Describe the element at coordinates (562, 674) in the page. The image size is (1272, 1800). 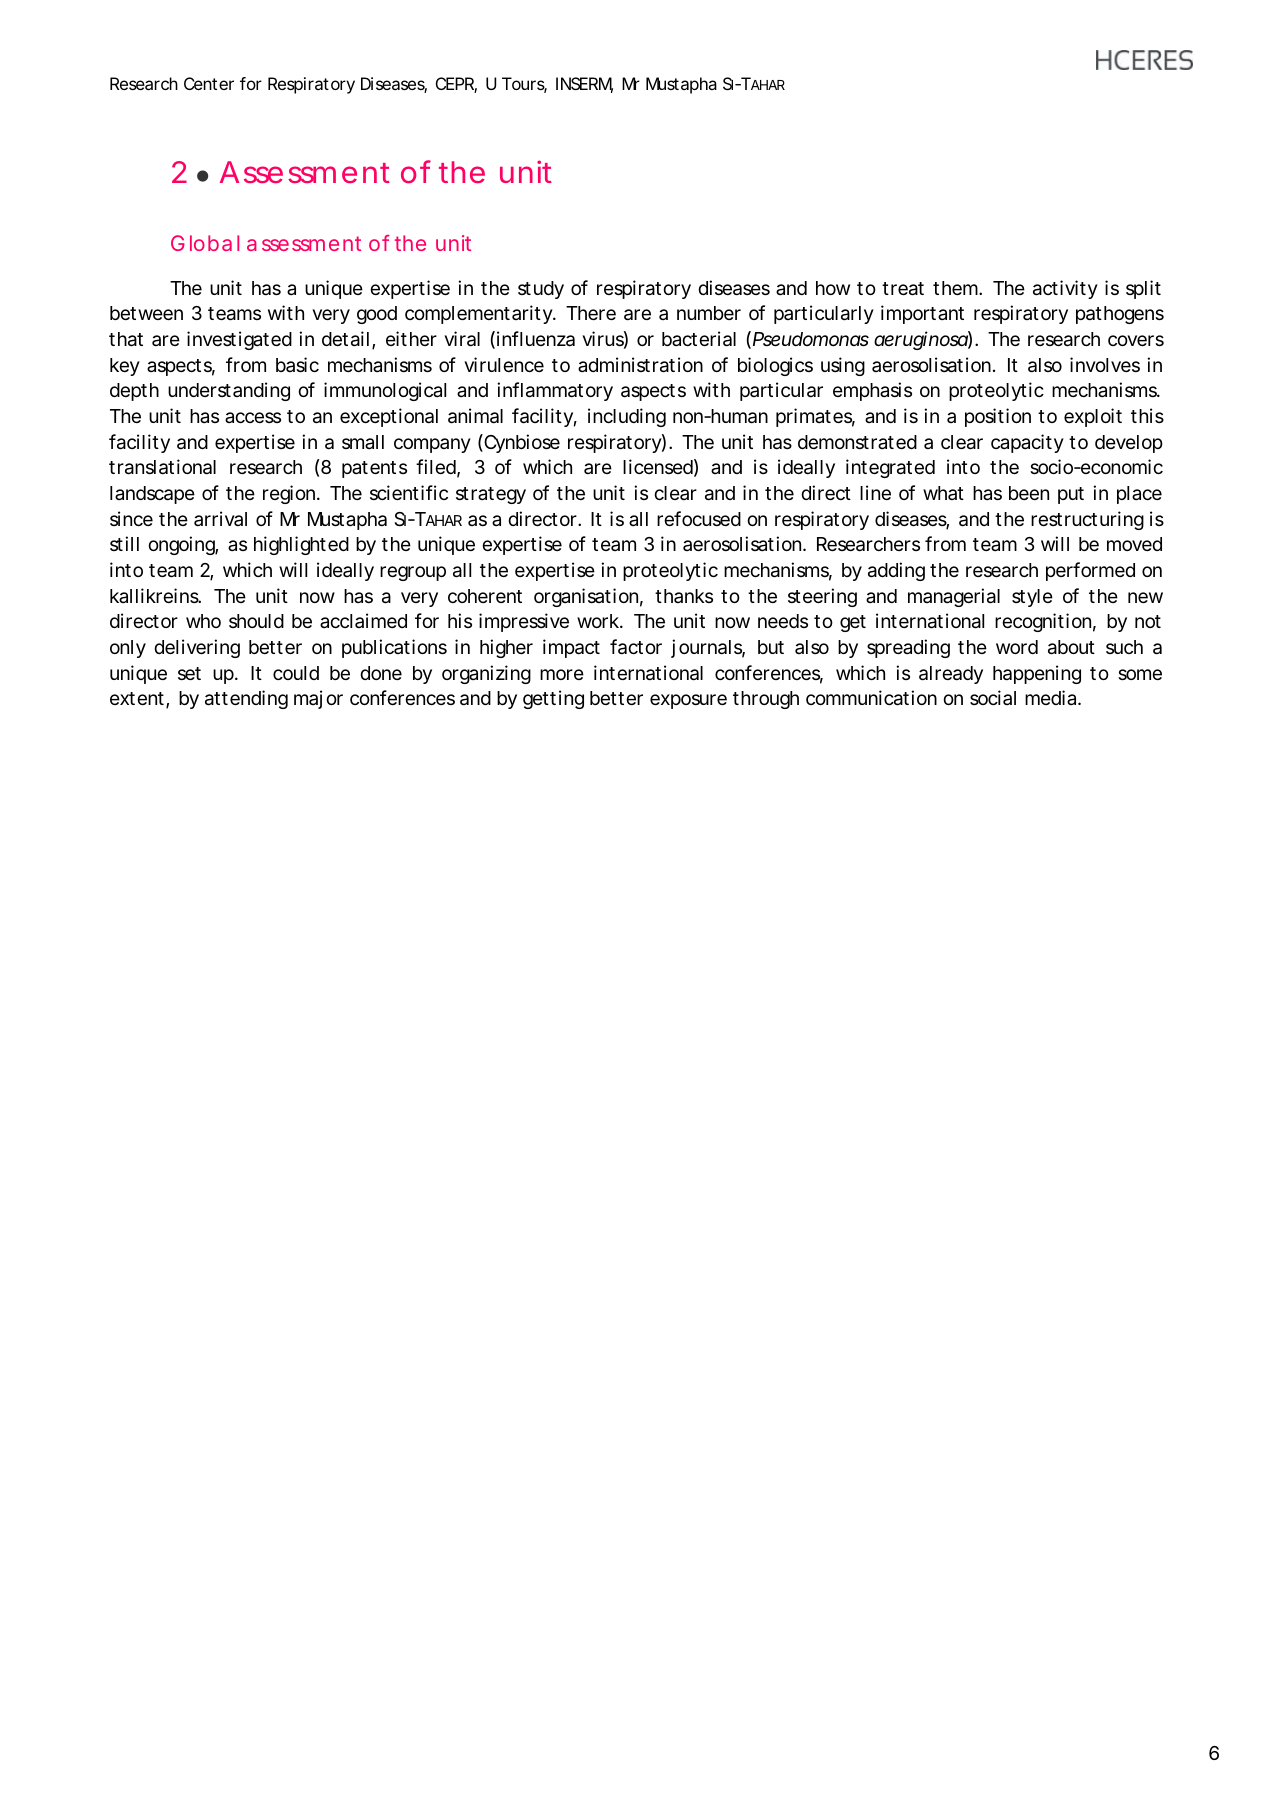
I see `more` at that location.
